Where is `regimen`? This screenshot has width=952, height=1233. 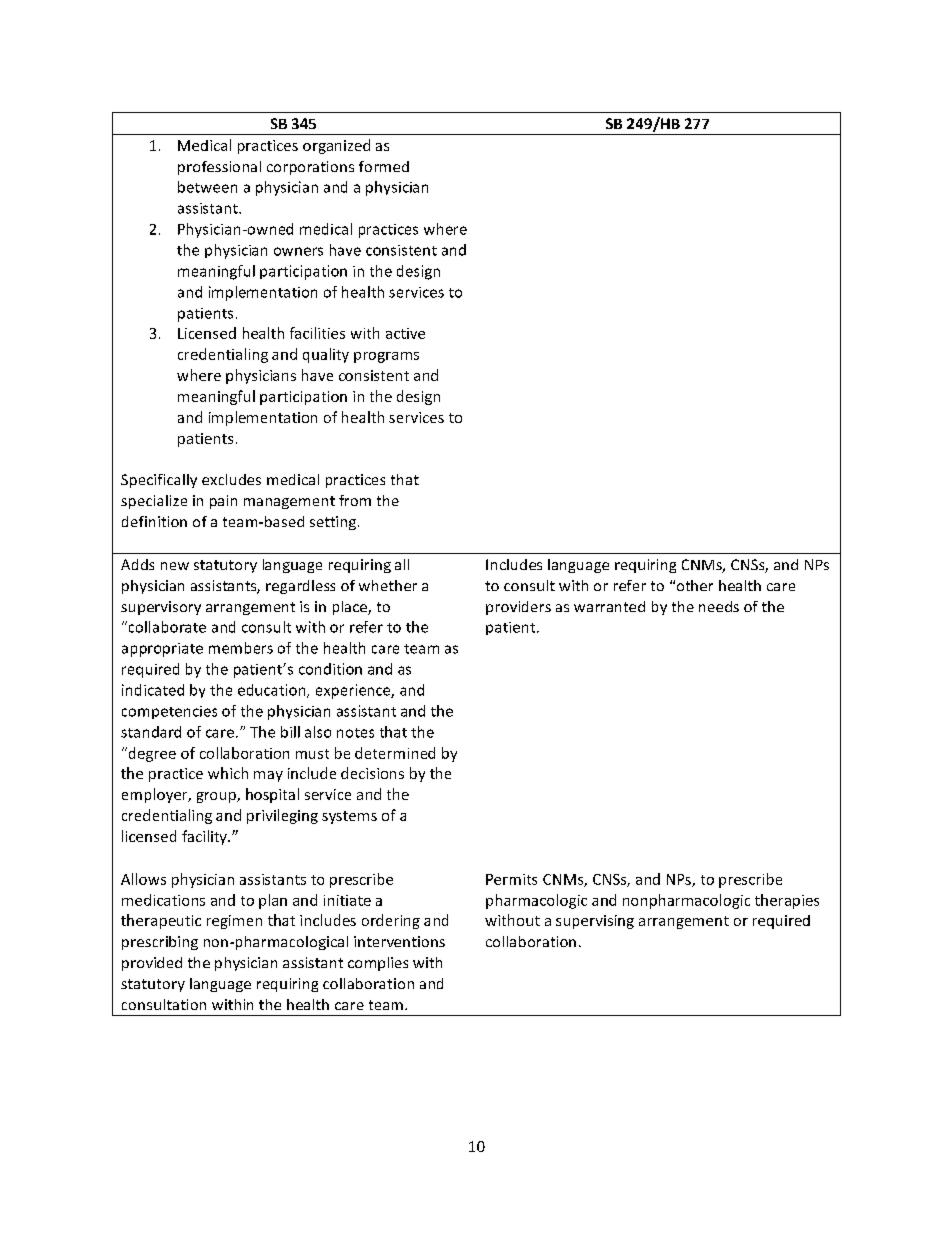 regimen is located at coordinates (234, 922).
